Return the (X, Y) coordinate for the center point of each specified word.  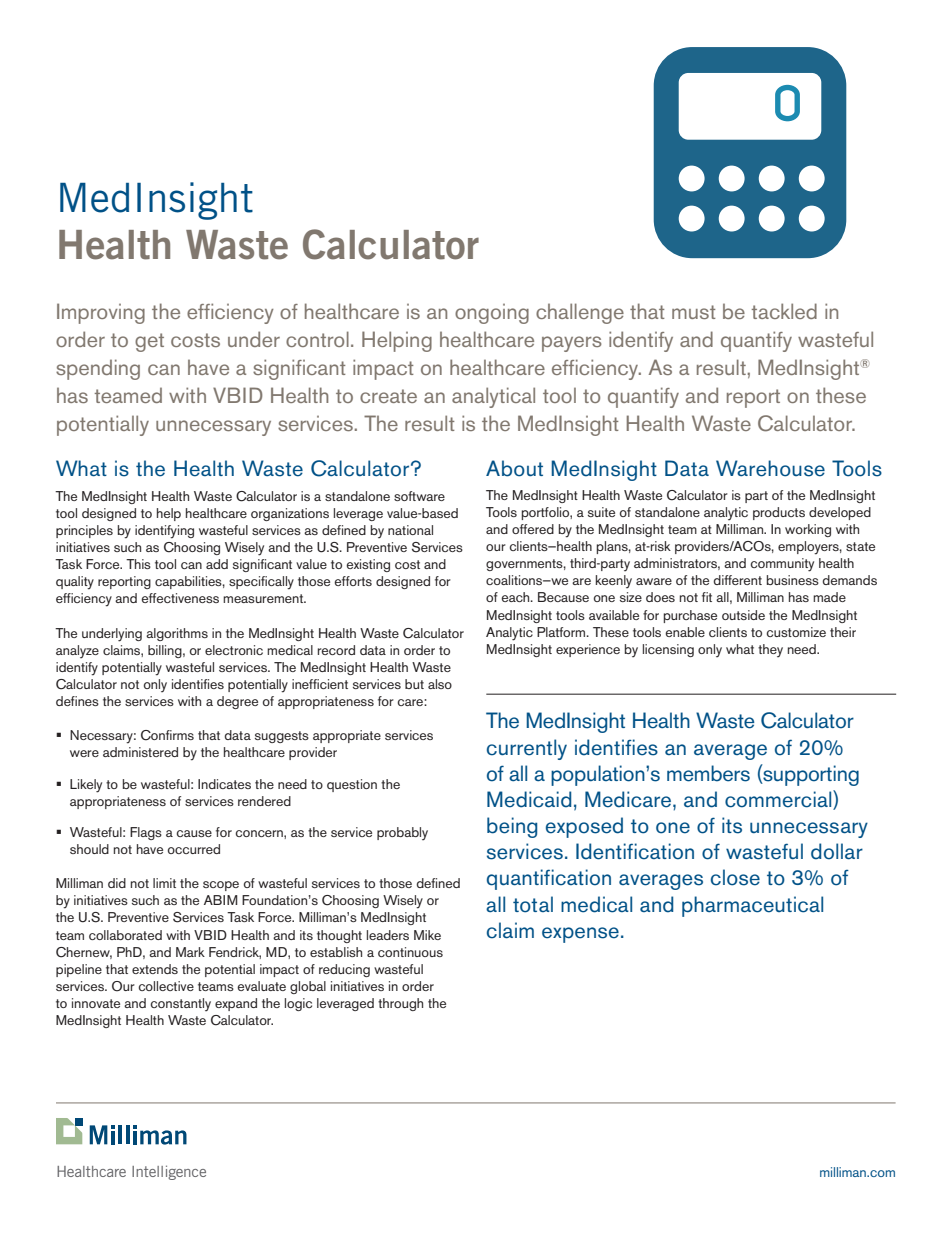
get (149, 342)
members (708, 773)
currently (527, 749)
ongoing (492, 314)
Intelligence (169, 1172)
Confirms (167, 735)
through (400, 1004)
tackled (784, 311)
